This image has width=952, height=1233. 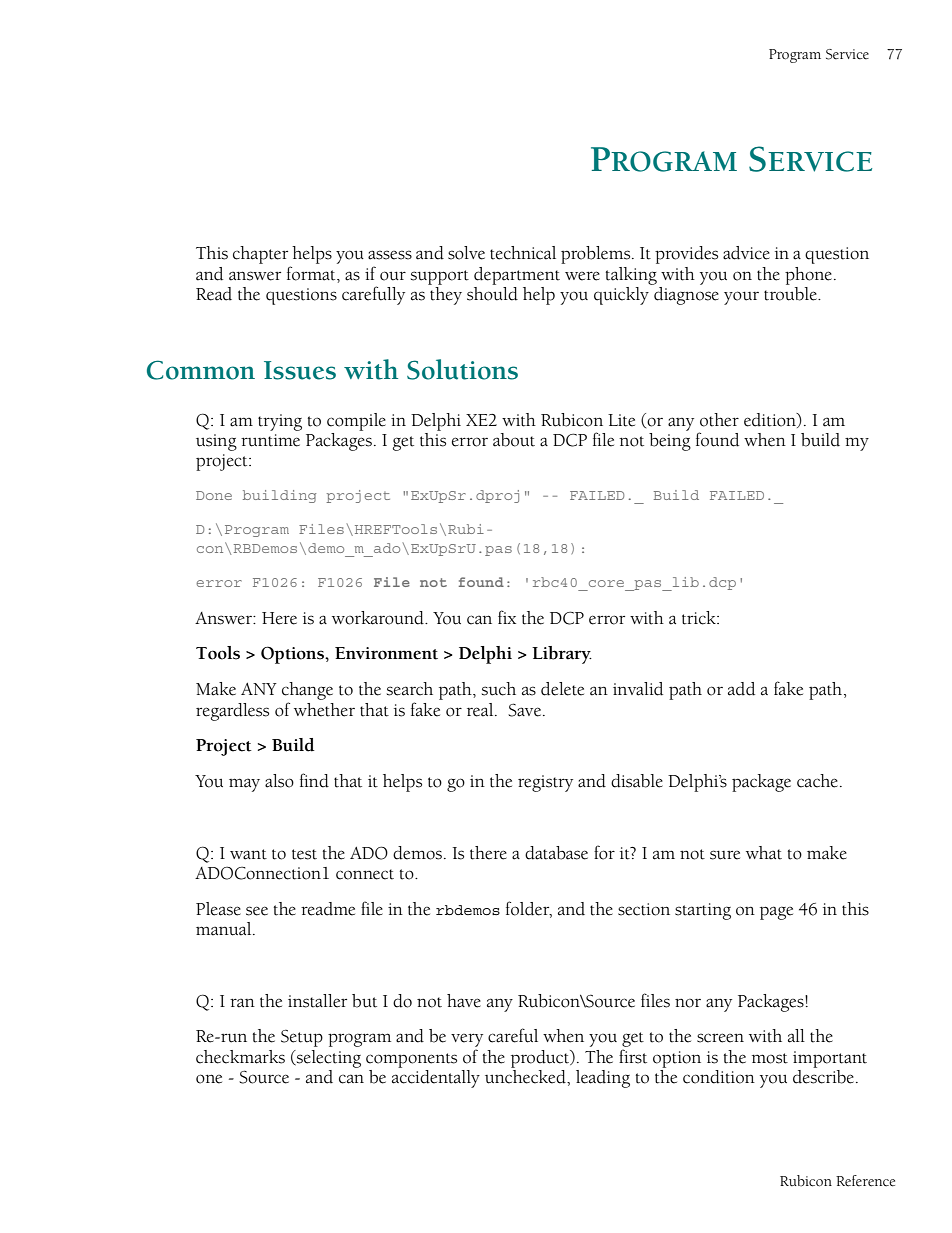 What do you see at coordinates (776, 913) in the image?
I see `page` at bounding box center [776, 913].
